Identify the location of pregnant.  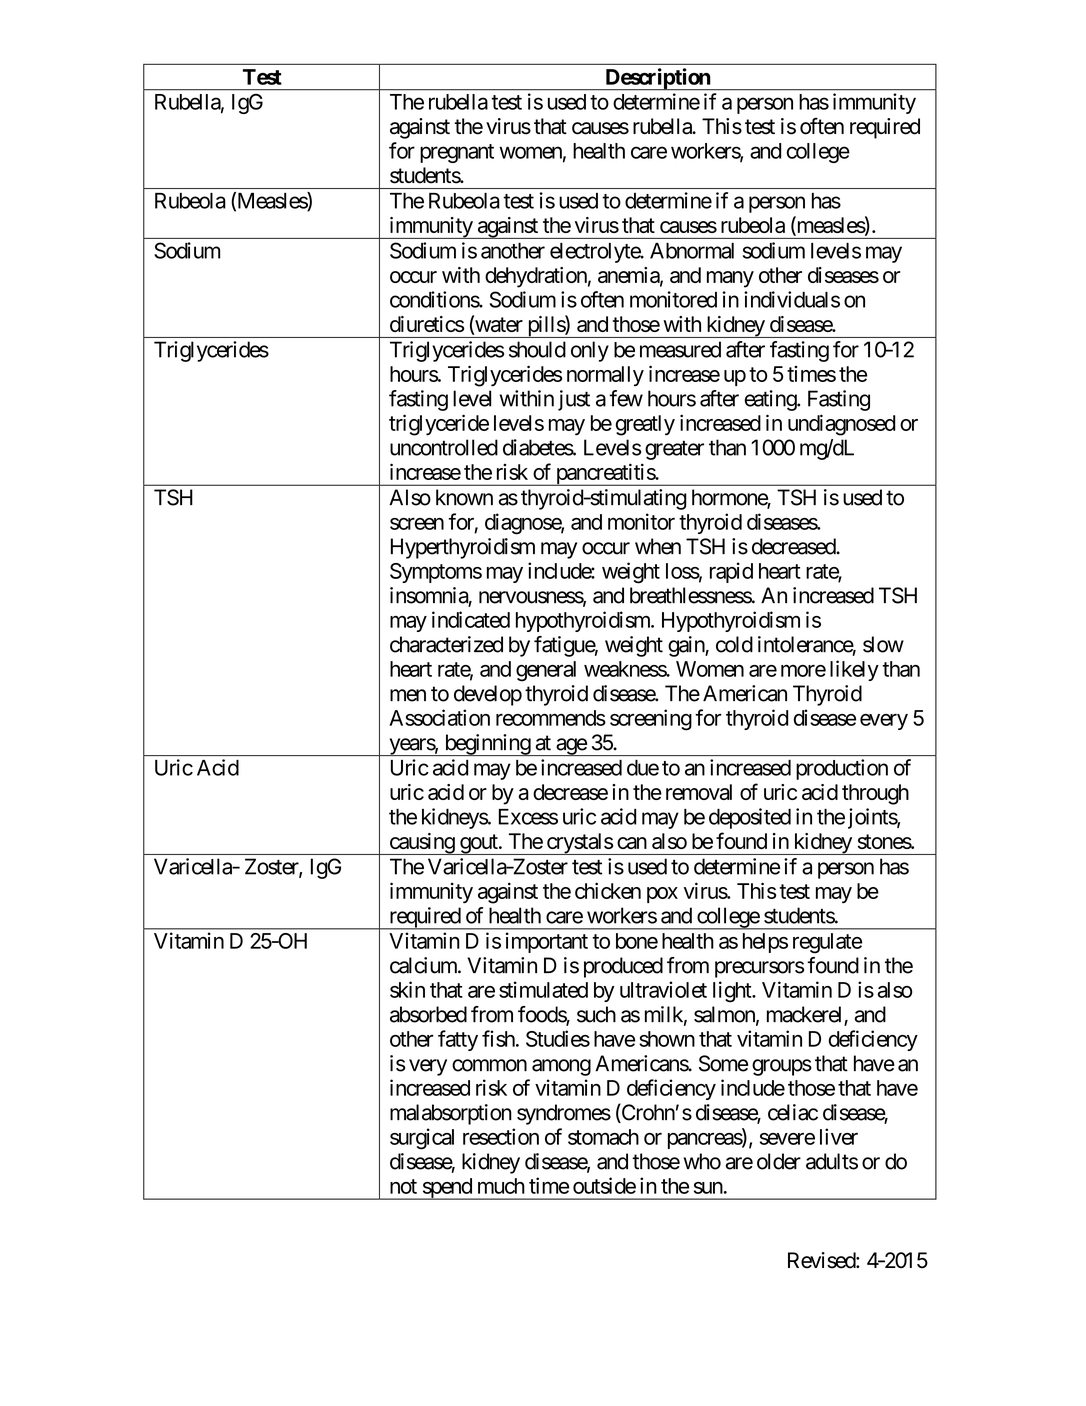
(457, 153).
